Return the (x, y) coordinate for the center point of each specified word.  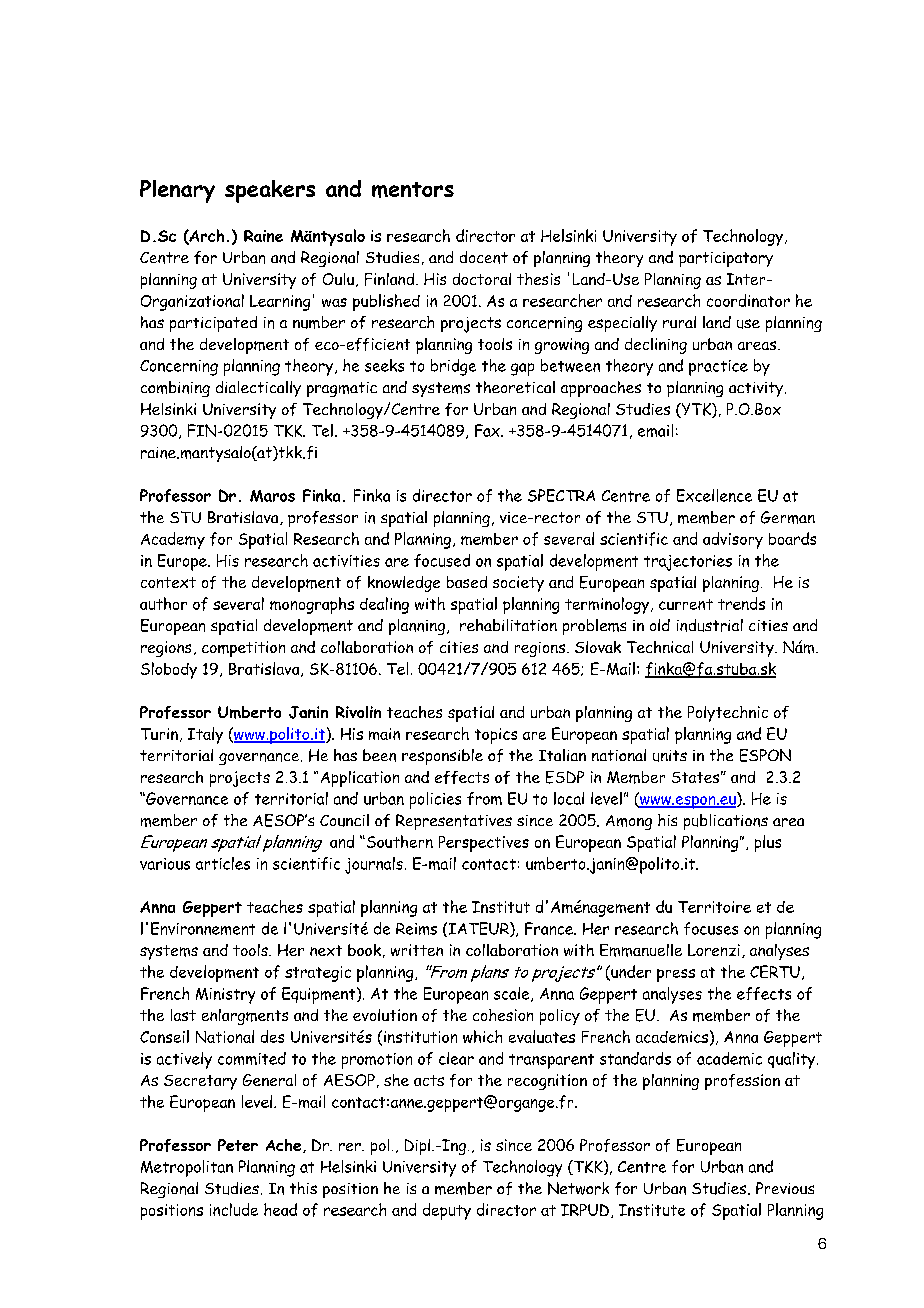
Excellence (714, 495)
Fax (488, 430)
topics (496, 736)
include (234, 1209)
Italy (205, 735)
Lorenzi (714, 950)
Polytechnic (728, 714)
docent (484, 257)
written (417, 950)
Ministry (225, 996)
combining (175, 389)
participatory (726, 259)
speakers (270, 191)
